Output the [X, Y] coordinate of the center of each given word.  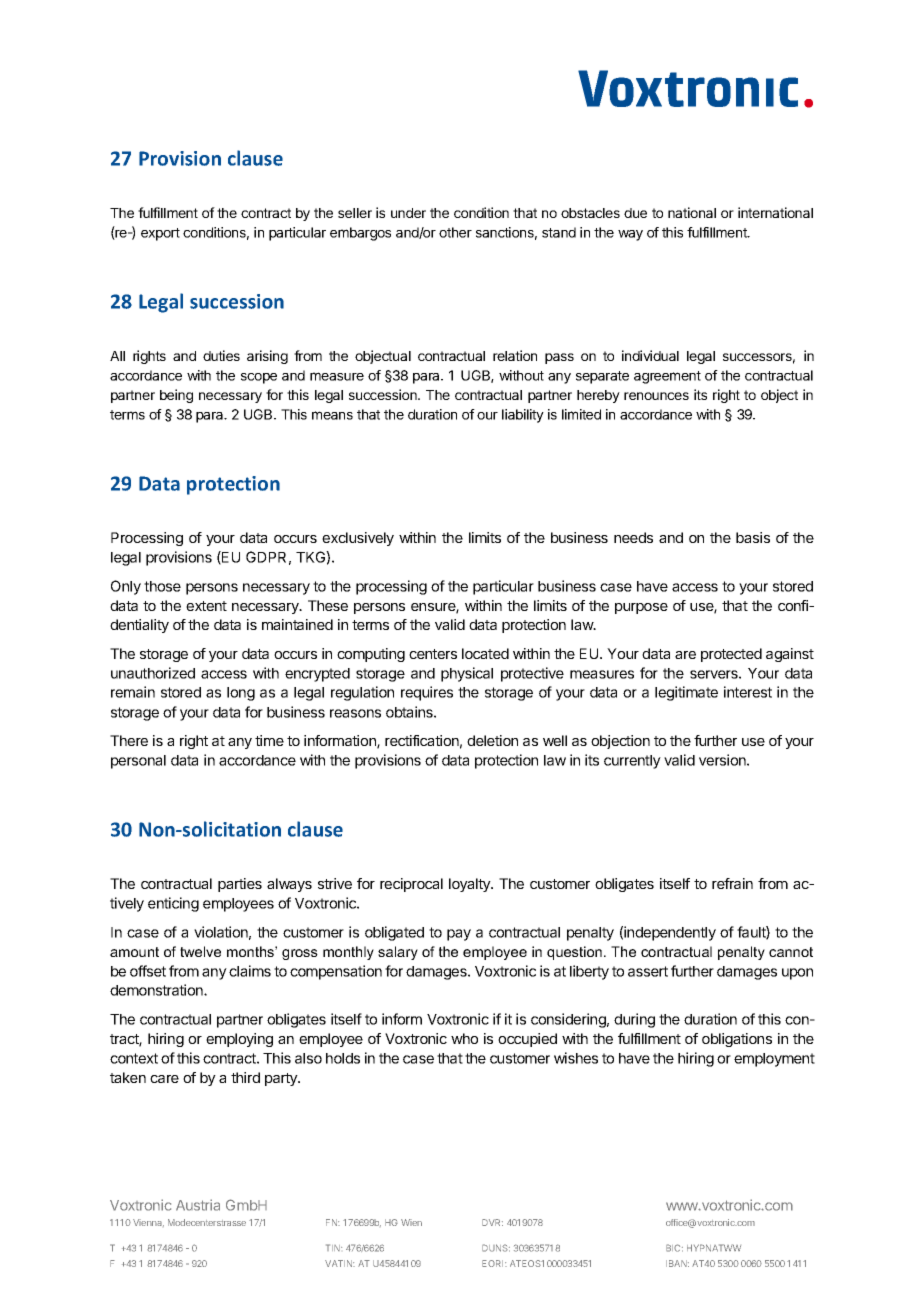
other [455, 232]
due [635, 213]
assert [648, 971]
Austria [198, 1205]
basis [753, 537]
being [176, 396]
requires [427, 693]
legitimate [686, 693]
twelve [200, 951]
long [241, 694]
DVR [492, 1222]
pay [459, 935]
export [160, 234]
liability [523, 416]
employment [774, 1060]
